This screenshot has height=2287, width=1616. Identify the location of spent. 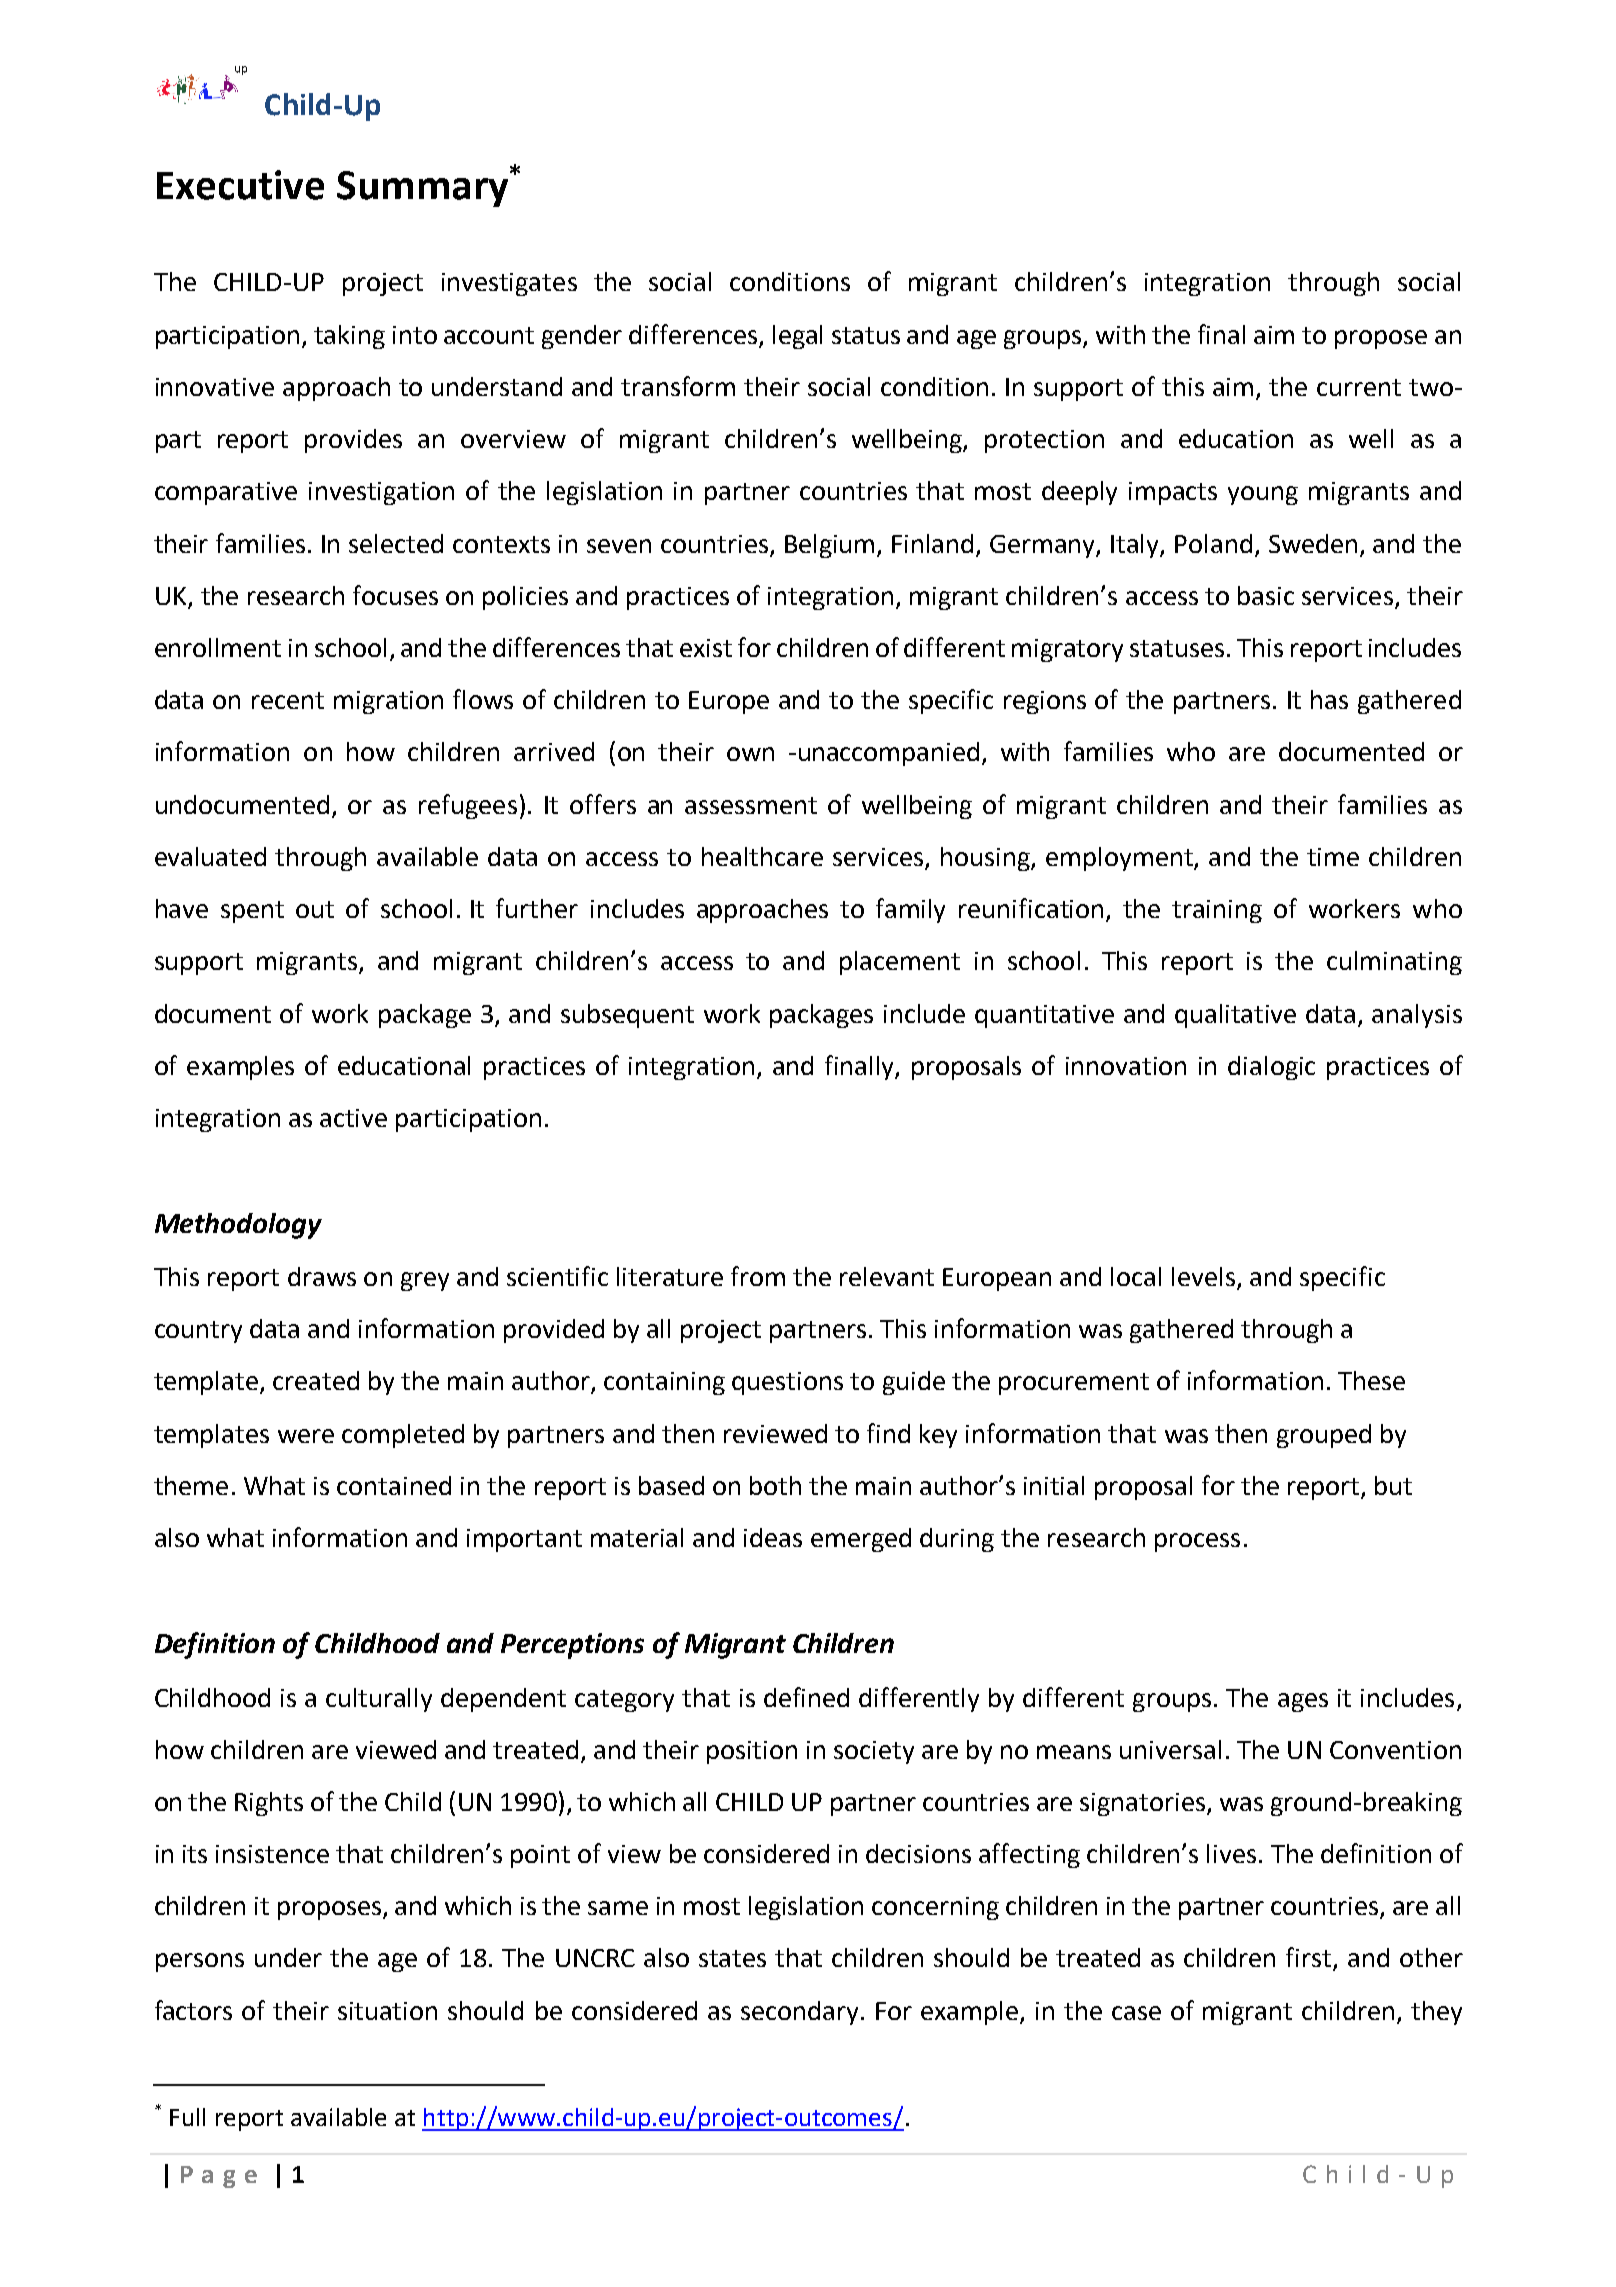
(252, 912).
